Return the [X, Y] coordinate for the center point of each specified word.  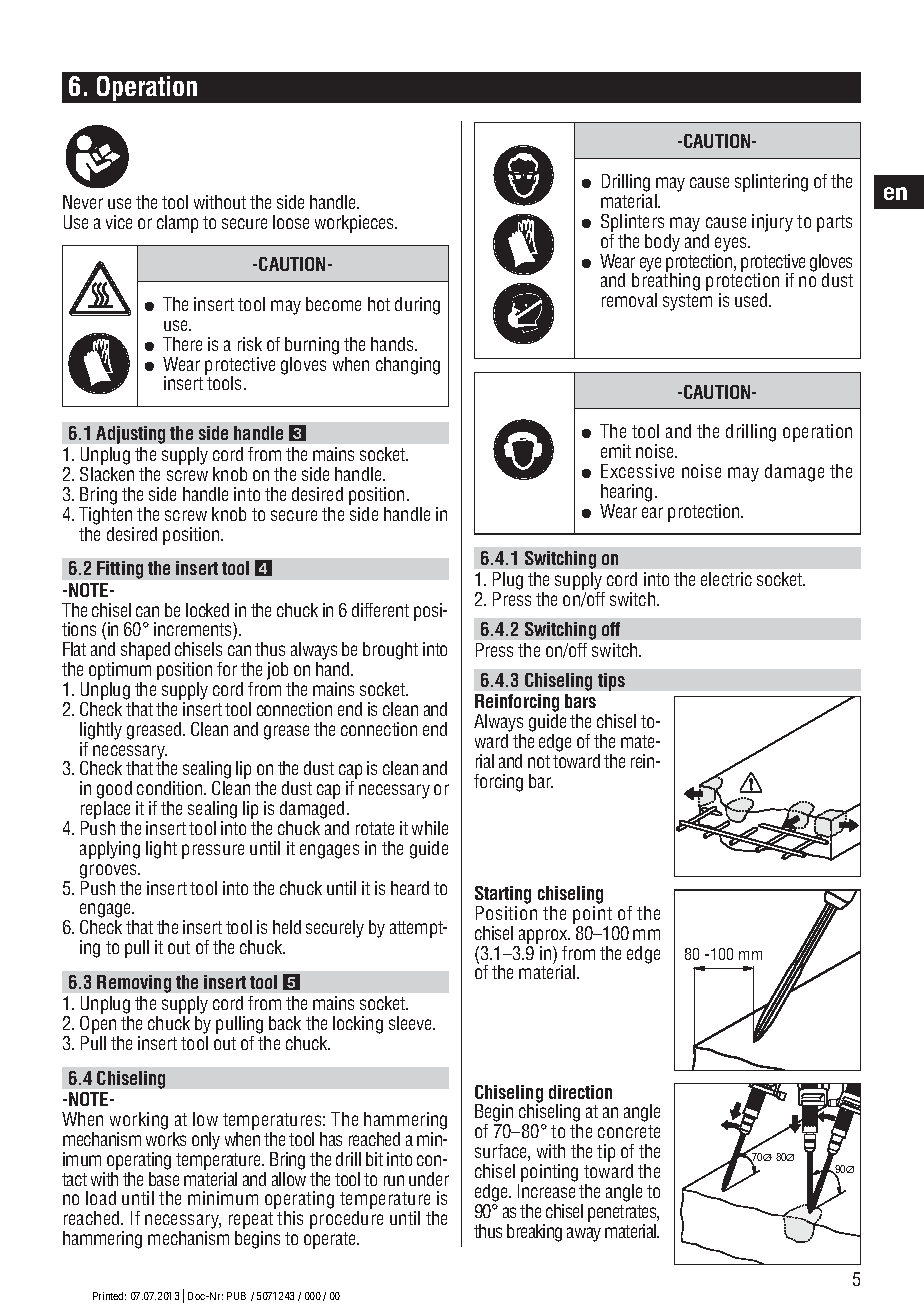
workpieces [356, 224]
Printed [109, 1296]
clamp [177, 224]
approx [544, 936]
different [380, 610]
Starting [503, 896]
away [584, 1234]
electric [726, 579]
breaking [534, 1233]
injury [772, 223]
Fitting [120, 570]
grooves [110, 871]
